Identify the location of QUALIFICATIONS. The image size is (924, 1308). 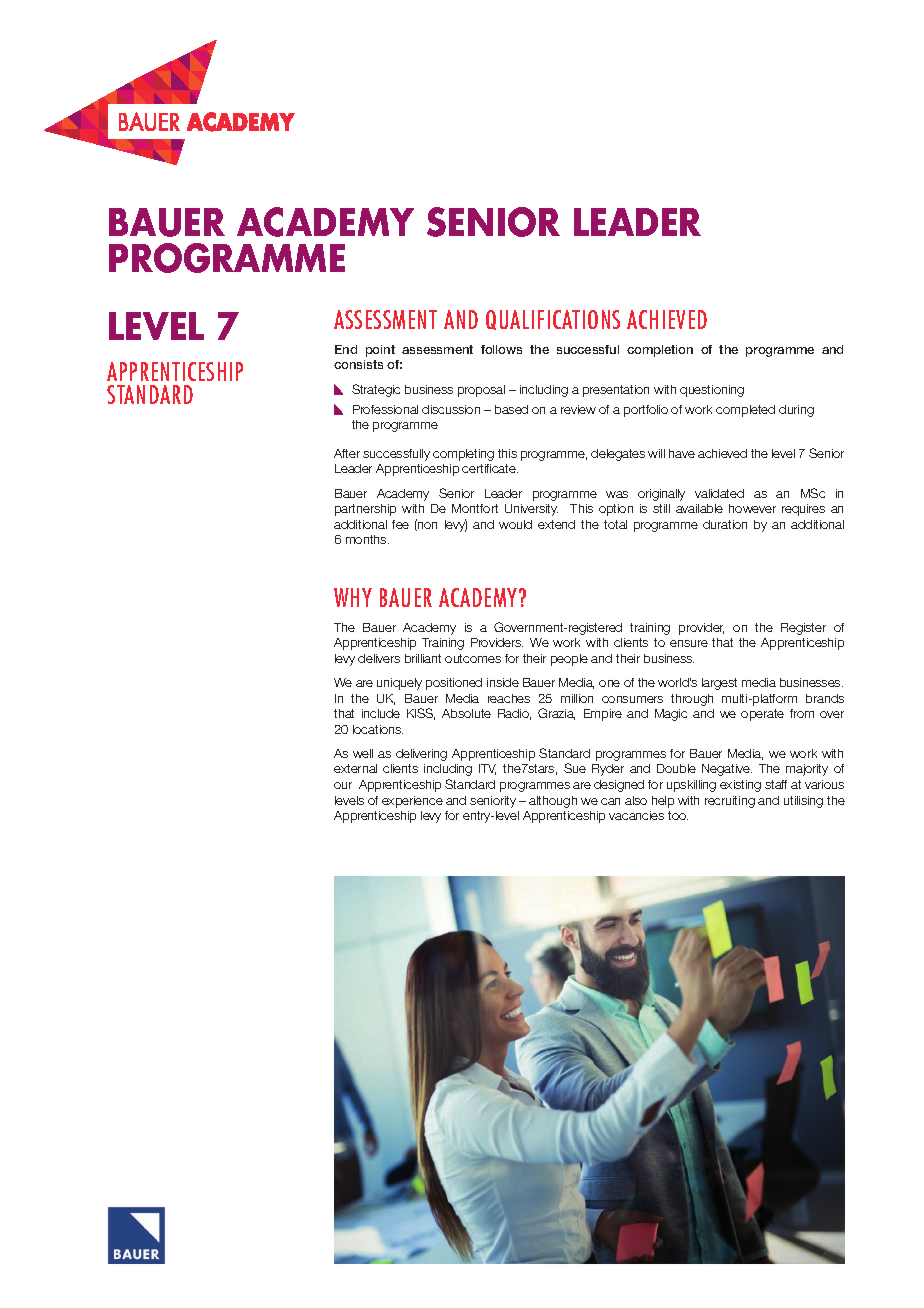
(553, 320).
